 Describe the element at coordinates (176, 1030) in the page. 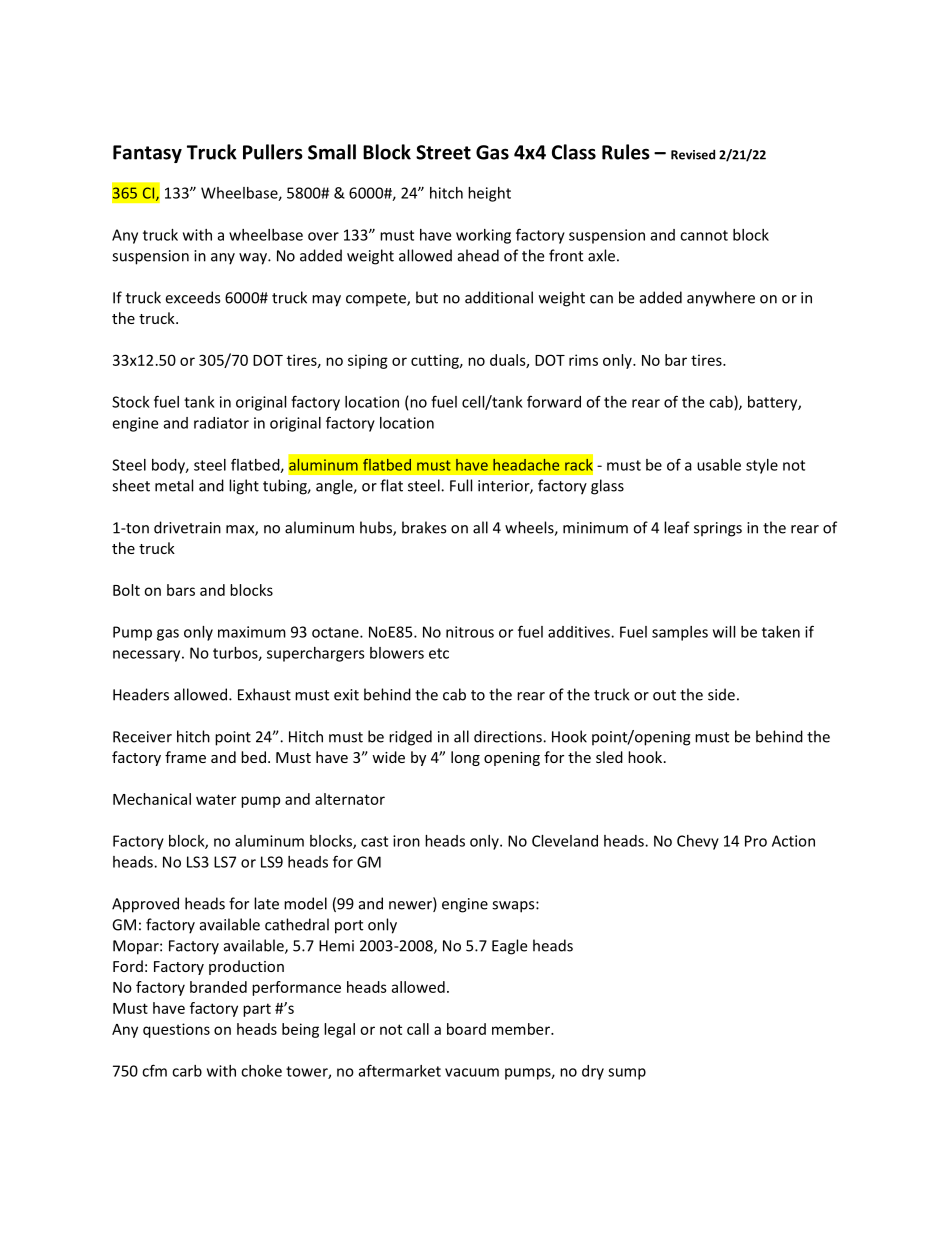

I see `questions` at that location.
